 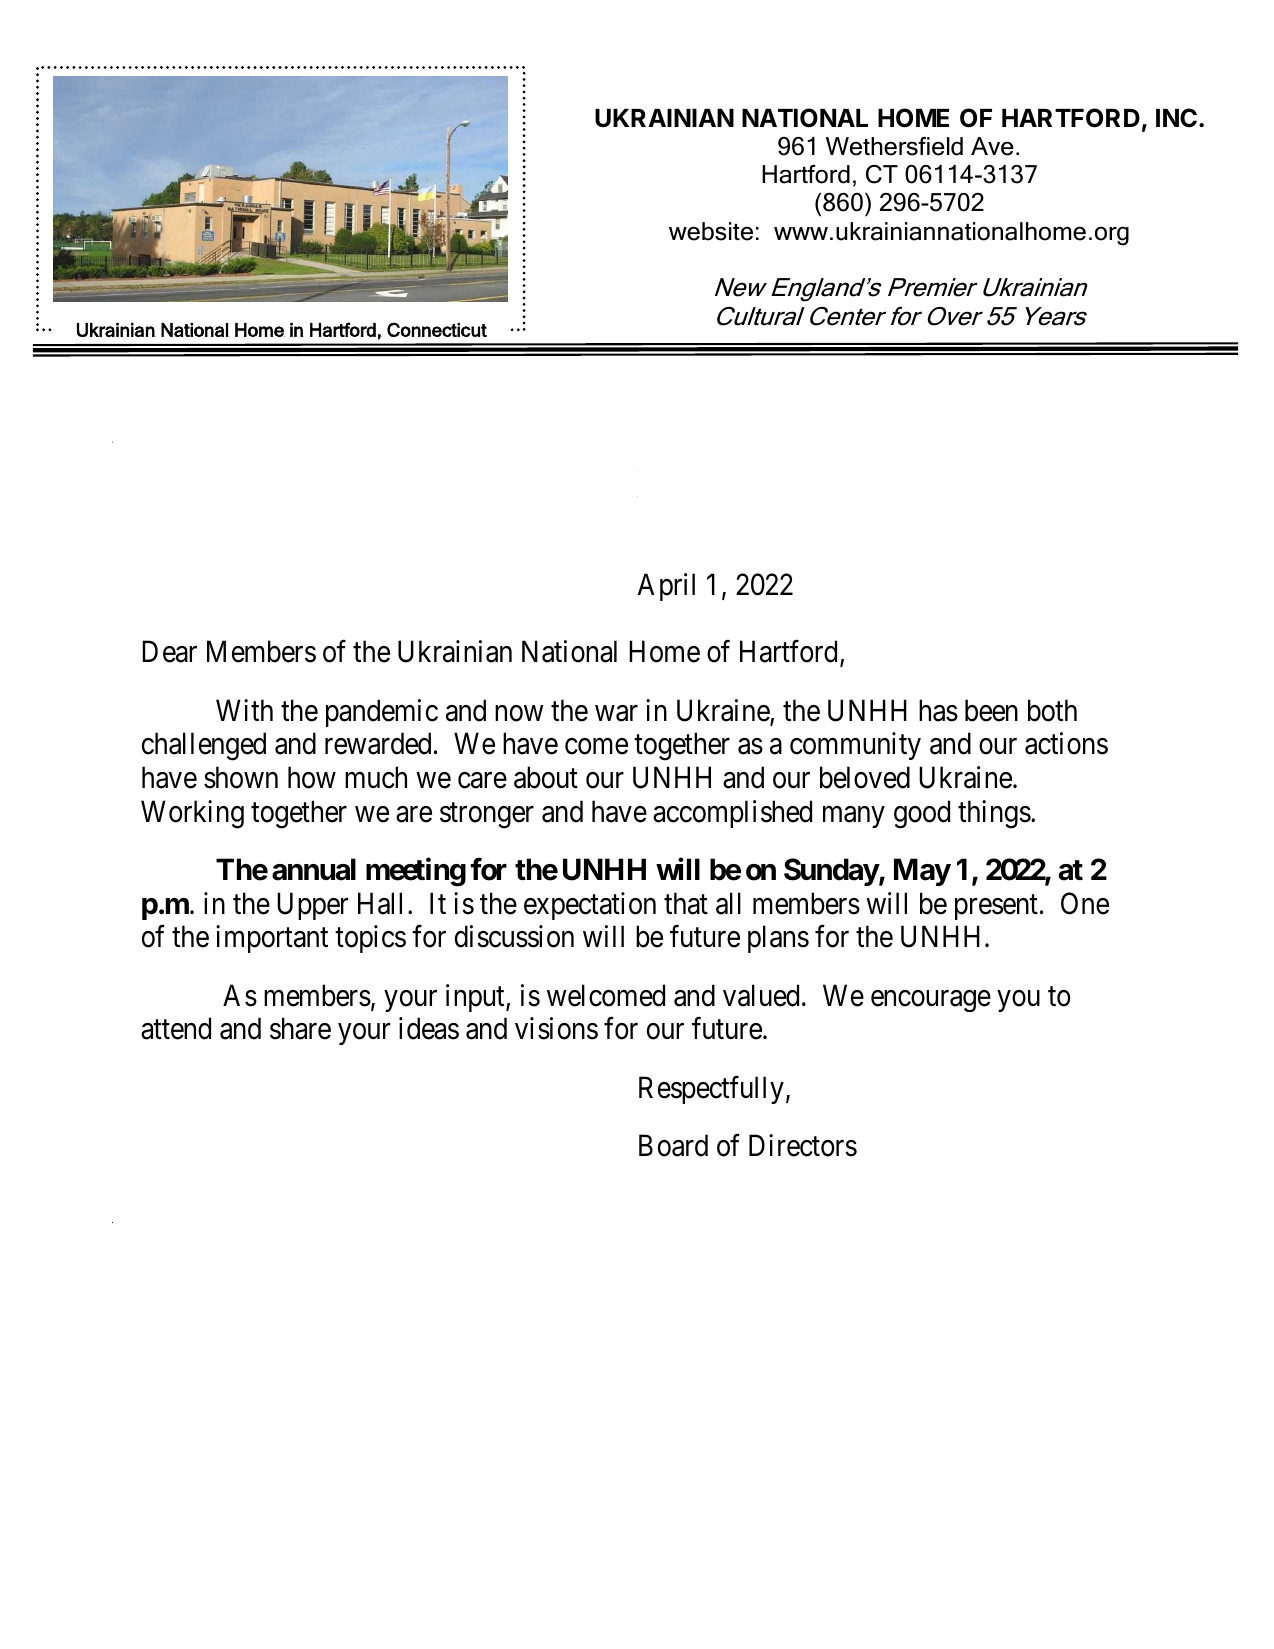 I want to click on Board, so click(x=673, y=1145).
